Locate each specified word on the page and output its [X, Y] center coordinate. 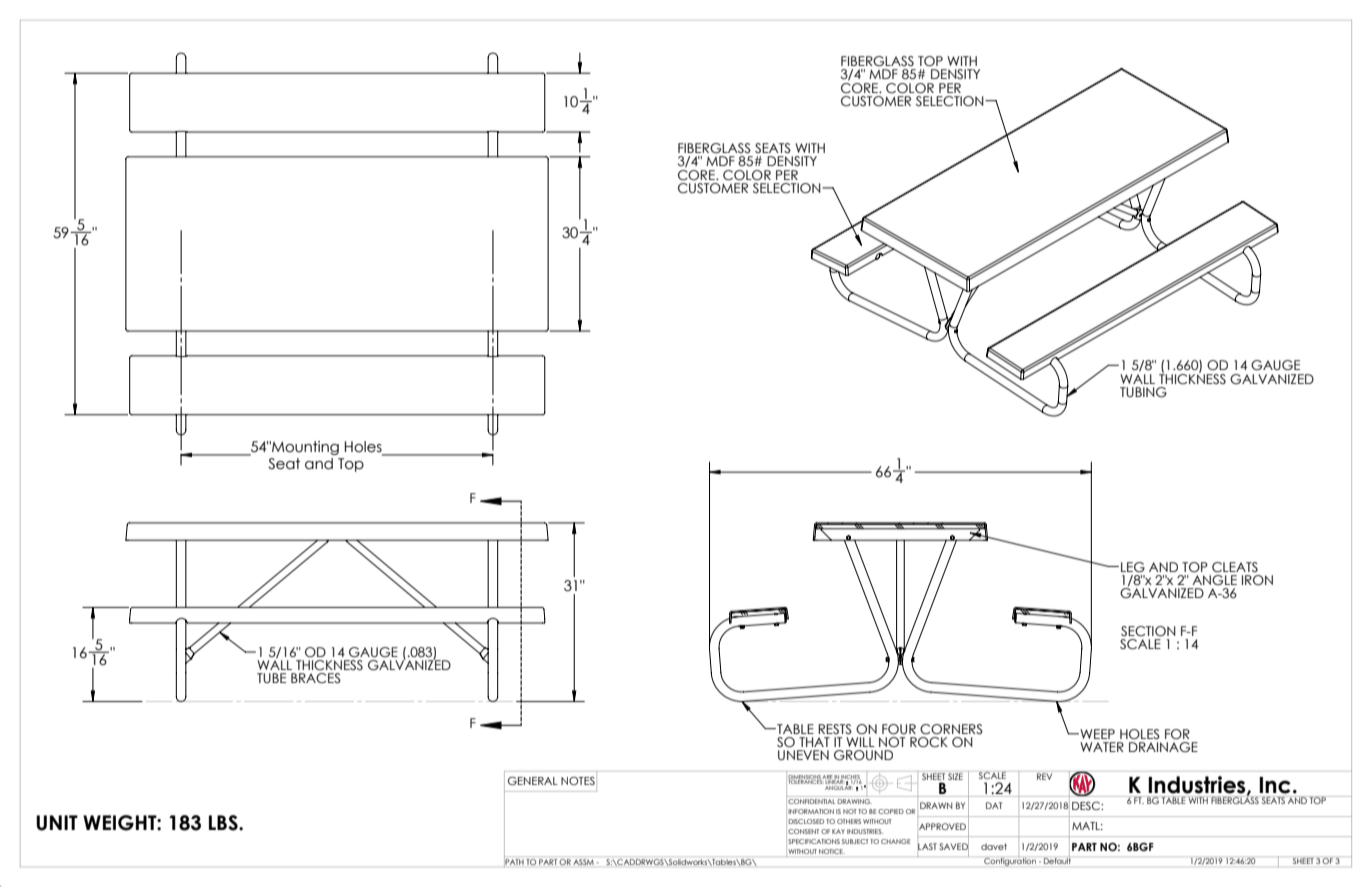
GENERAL [533, 780]
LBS [224, 823]
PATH [514, 862]
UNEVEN [803, 755]
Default [1057, 860]
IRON [1257, 580]
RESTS [835, 729]
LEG [1133, 567]
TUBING [1143, 392]
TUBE [271, 678]
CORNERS [951, 729]
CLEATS [1235, 567]
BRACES [316, 678]
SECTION [1148, 631]
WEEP [1096, 734]
